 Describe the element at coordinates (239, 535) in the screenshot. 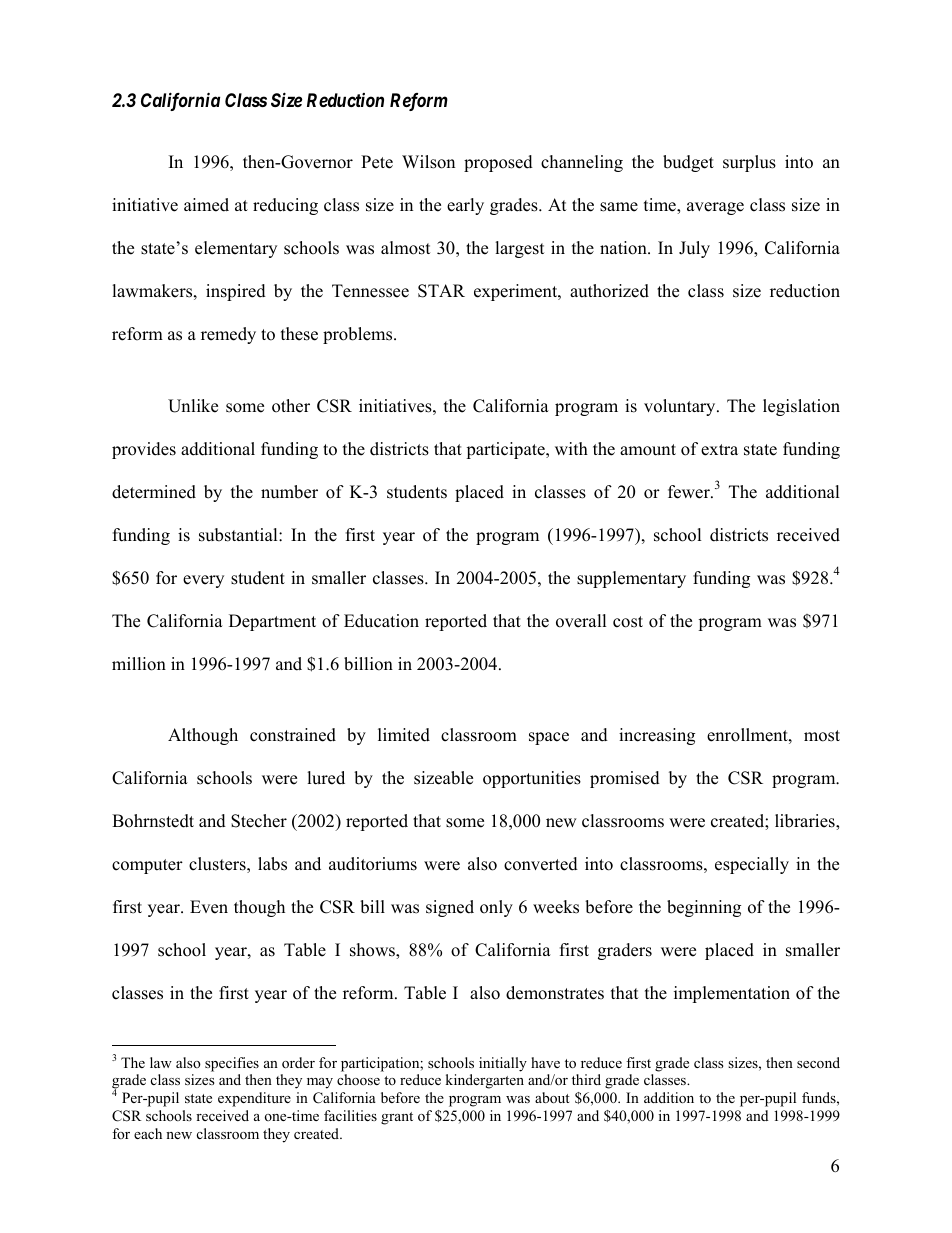

I see `substantial` at that location.
